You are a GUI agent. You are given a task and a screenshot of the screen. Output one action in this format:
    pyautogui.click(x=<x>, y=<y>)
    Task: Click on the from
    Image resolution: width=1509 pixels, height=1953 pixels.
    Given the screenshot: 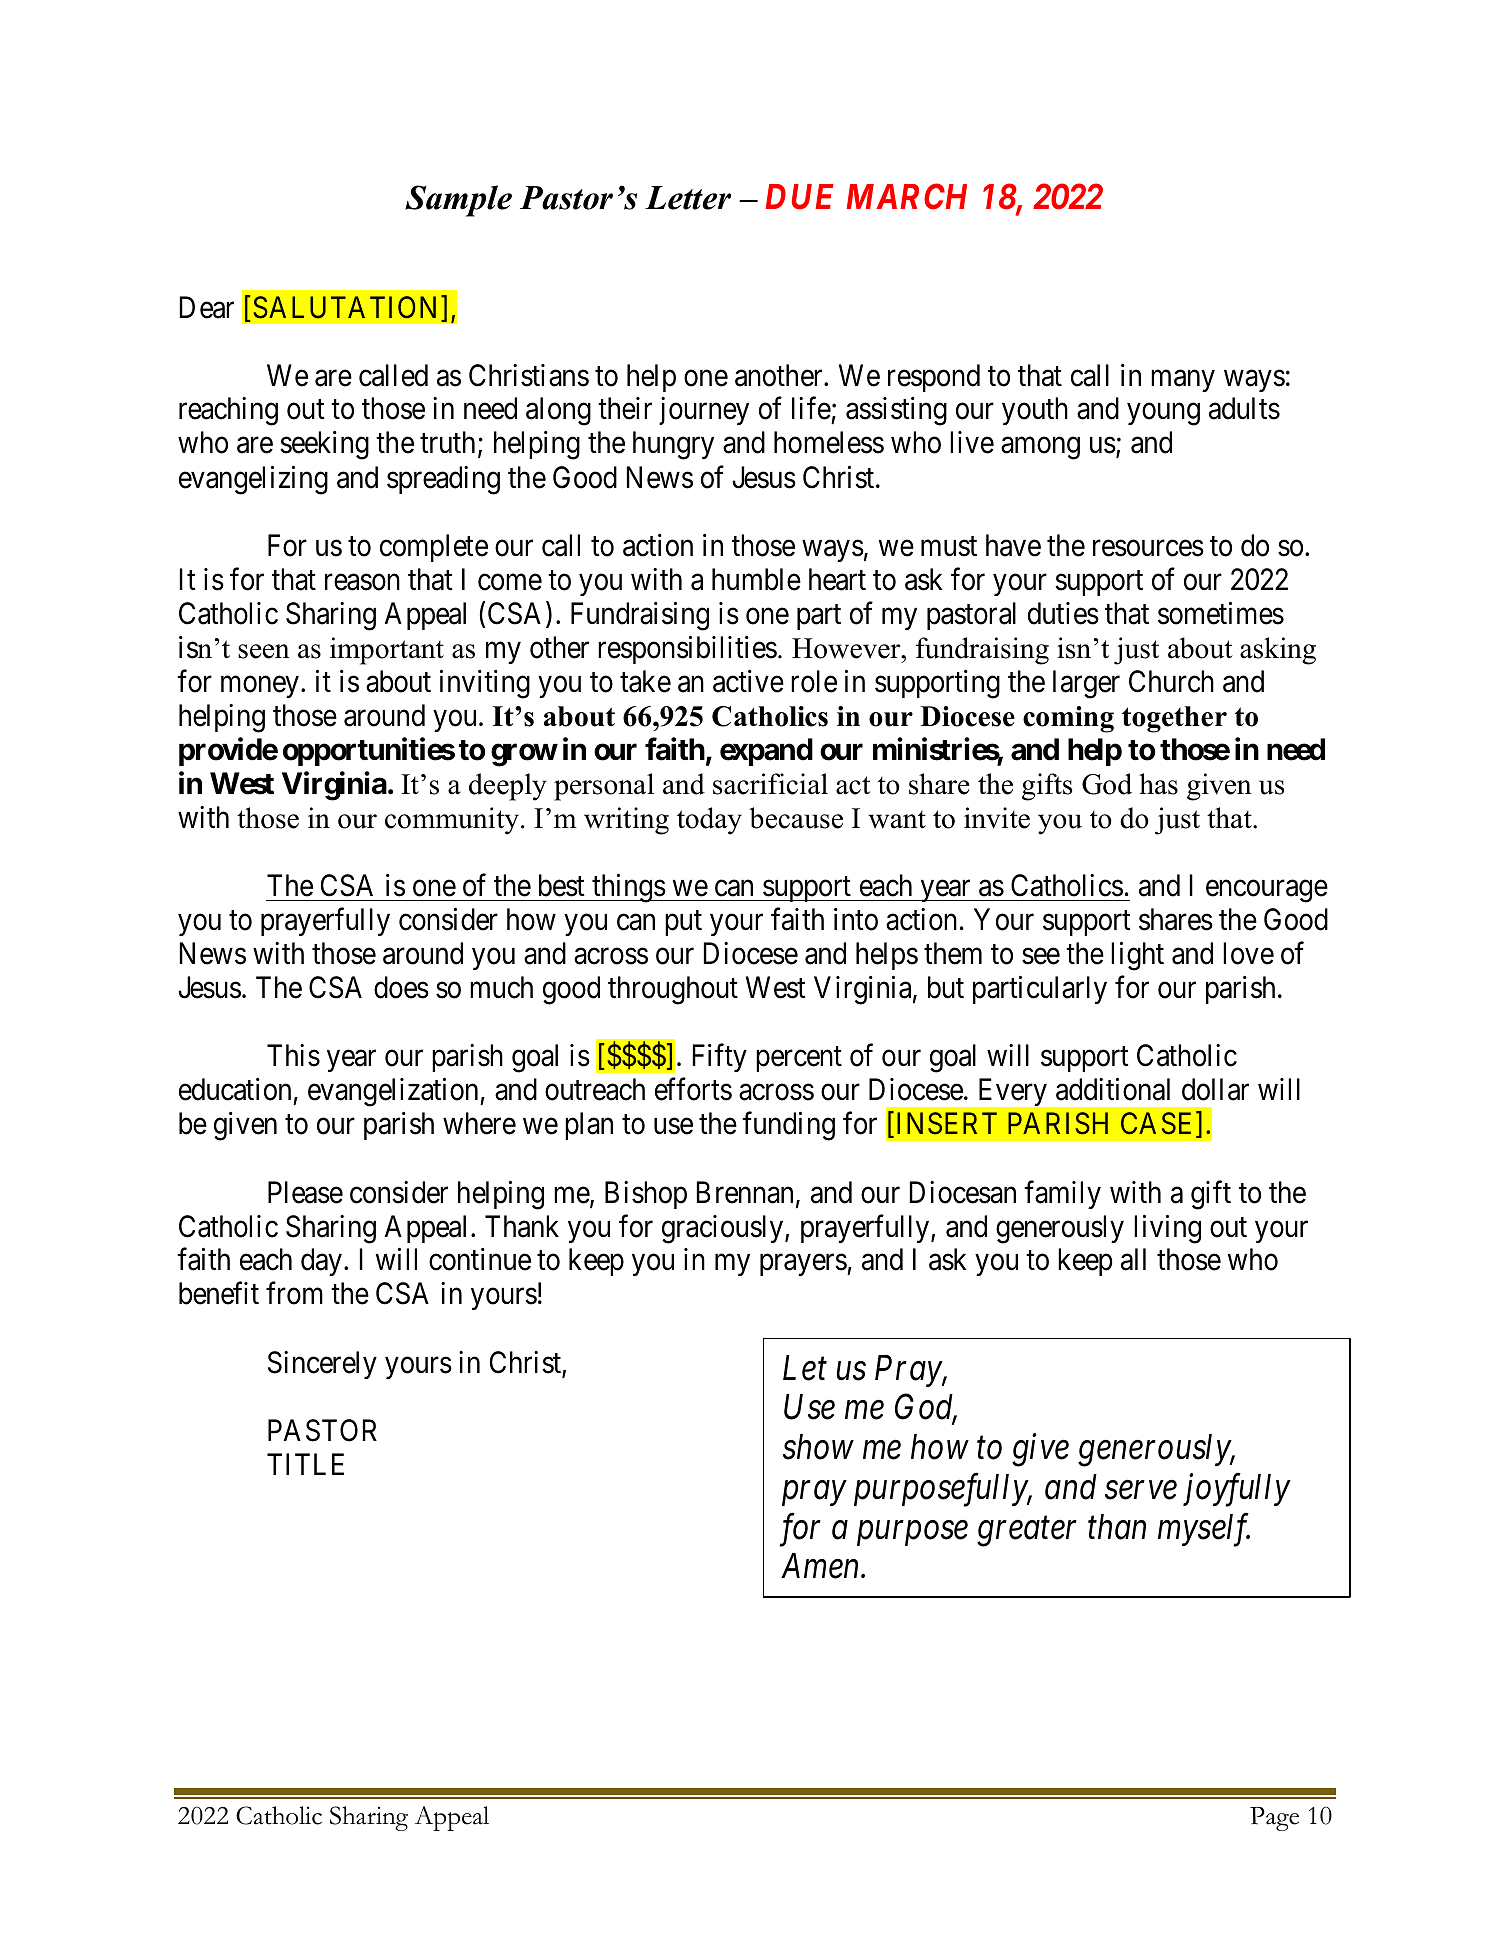 What is the action you would take?
    pyautogui.click(x=294, y=1293)
